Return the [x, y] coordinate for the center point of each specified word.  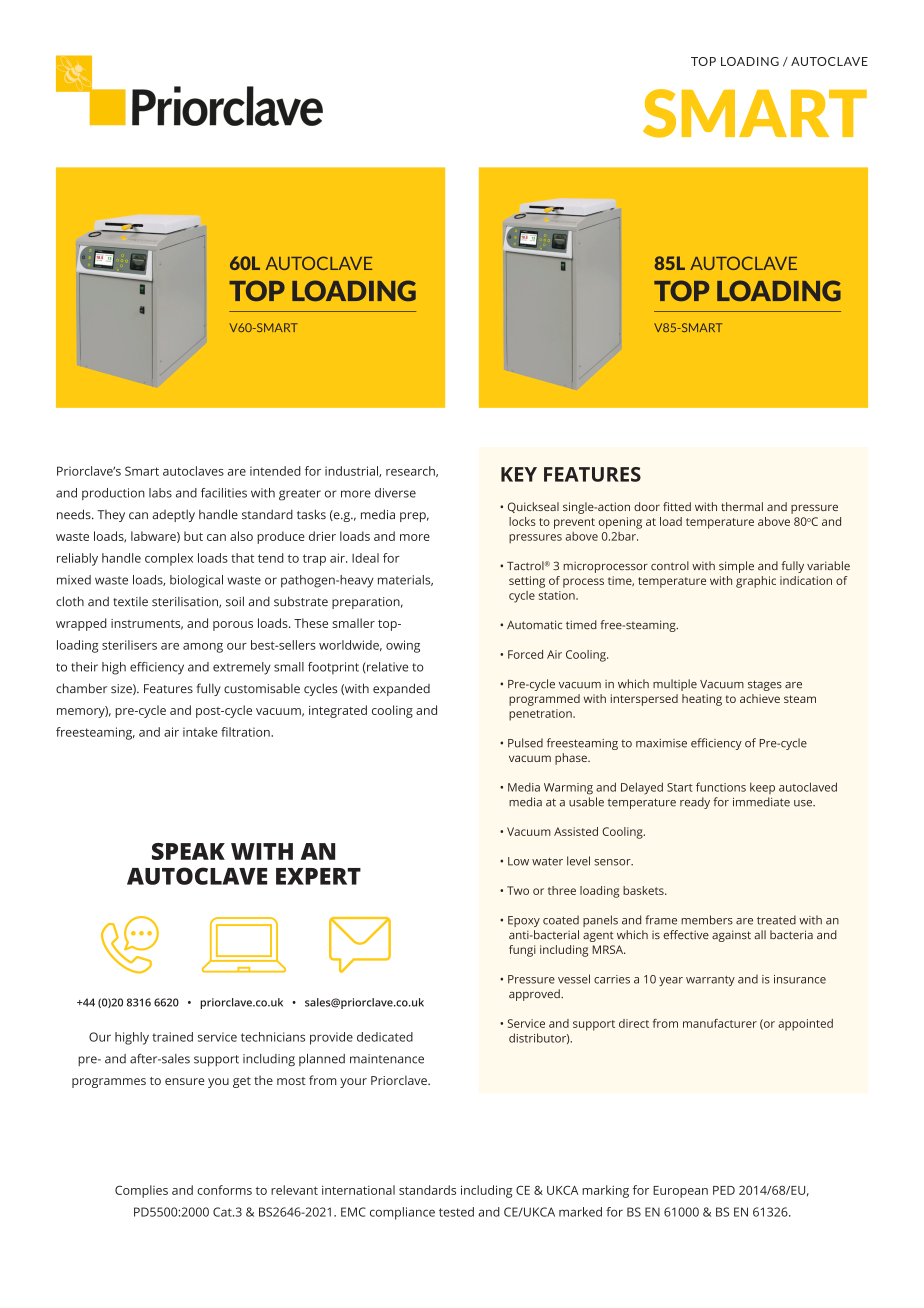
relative [386, 667]
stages [765, 685]
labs [160, 493]
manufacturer [720, 1023]
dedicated [385, 1037]
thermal [742, 506]
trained [172, 1037]
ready [695, 803]
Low [518, 861]
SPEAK [188, 851]
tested [456, 1212]
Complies [141, 1191]
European [680, 1192]
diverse [395, 493]
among [203, 648]
